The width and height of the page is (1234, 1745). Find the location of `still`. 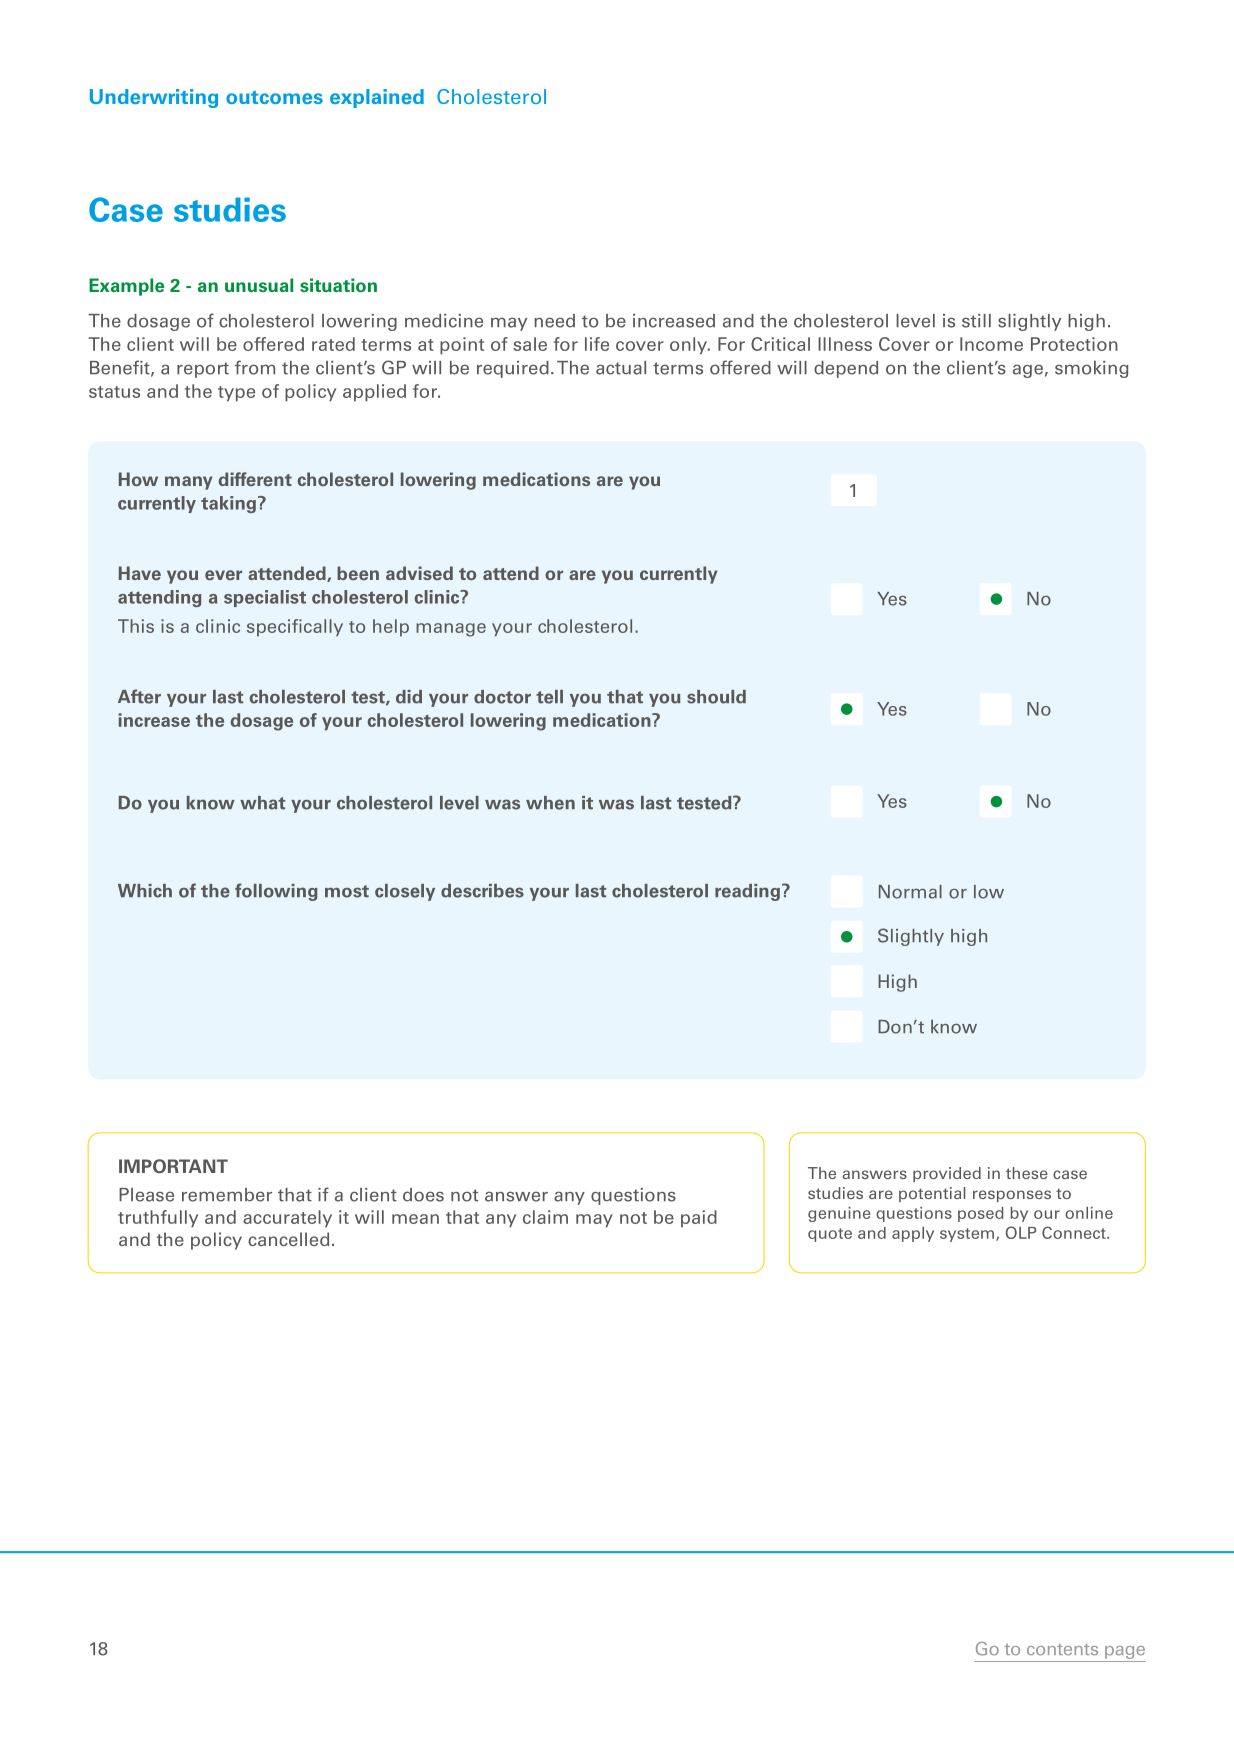

still is located at coordinates (976, 321).
